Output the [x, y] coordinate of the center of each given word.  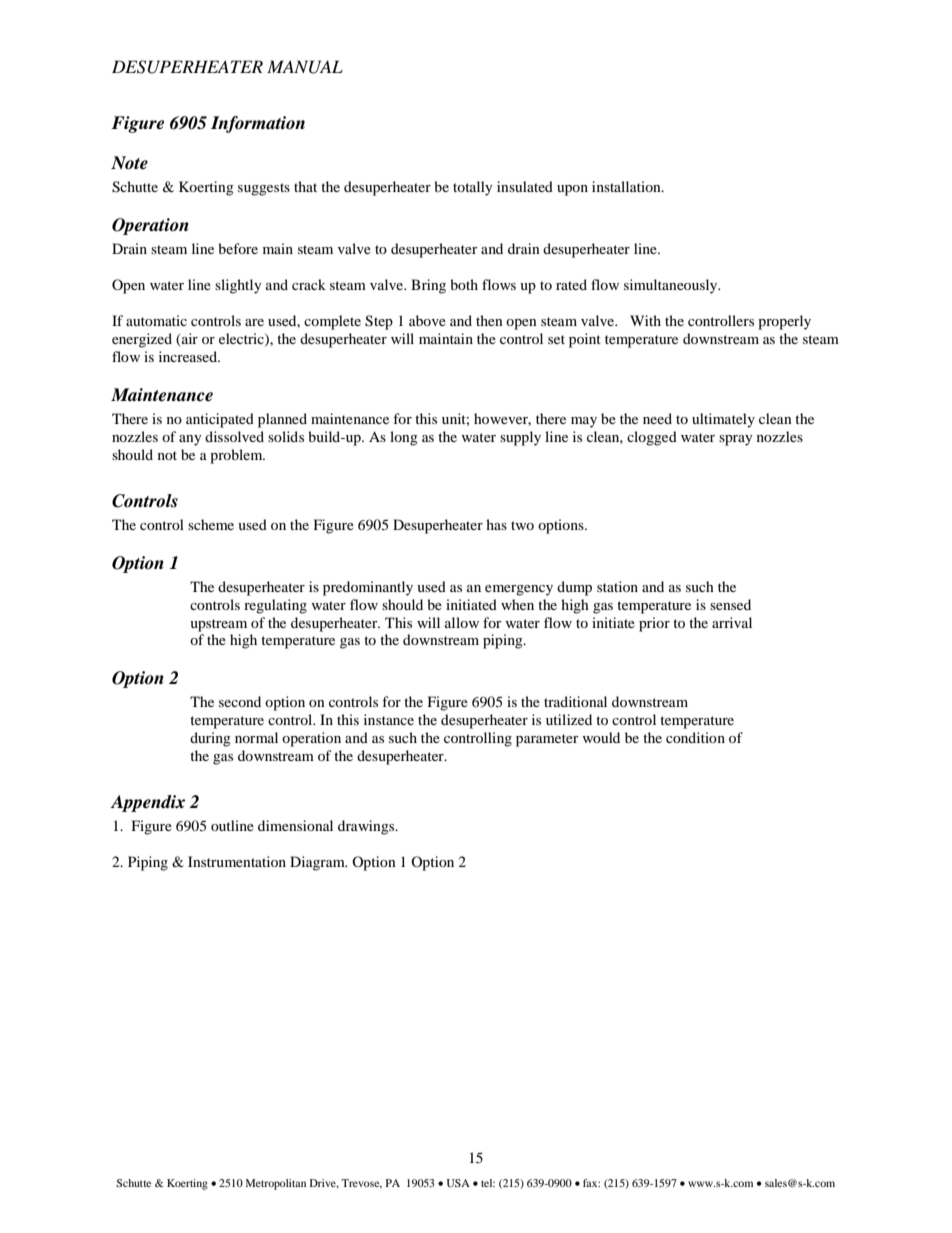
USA [458, 1183]
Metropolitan [276, 1184]
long [404, 438]
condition [695, 737]
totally [473, 188]
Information [258, 124]
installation [627, 186]
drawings [367, 827]
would [601, 737]
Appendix [147, 803]
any [190, 440]
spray [736, 440]
